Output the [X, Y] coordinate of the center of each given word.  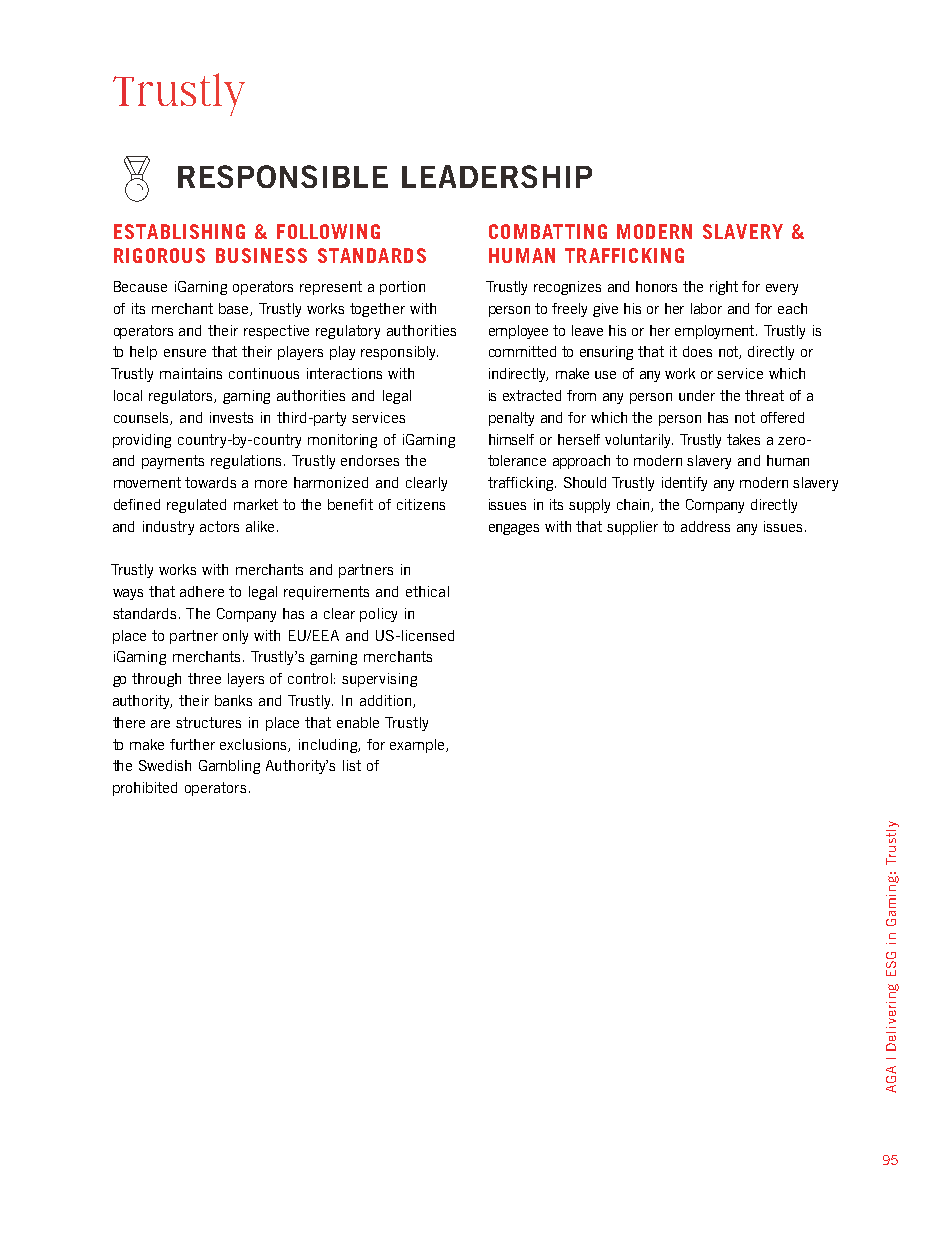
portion [402, 288]
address [705, 526]
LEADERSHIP [497, 176]
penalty [511, 419]
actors [219, 526]
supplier [632, 528]
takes [743, 439]
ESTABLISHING [179, 231]
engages [514, 529]
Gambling [229, 767]
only [235, 637]
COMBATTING [548, 231]
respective [276, 332]
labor [706, 308]
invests [231, 417]
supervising [379, 680]
